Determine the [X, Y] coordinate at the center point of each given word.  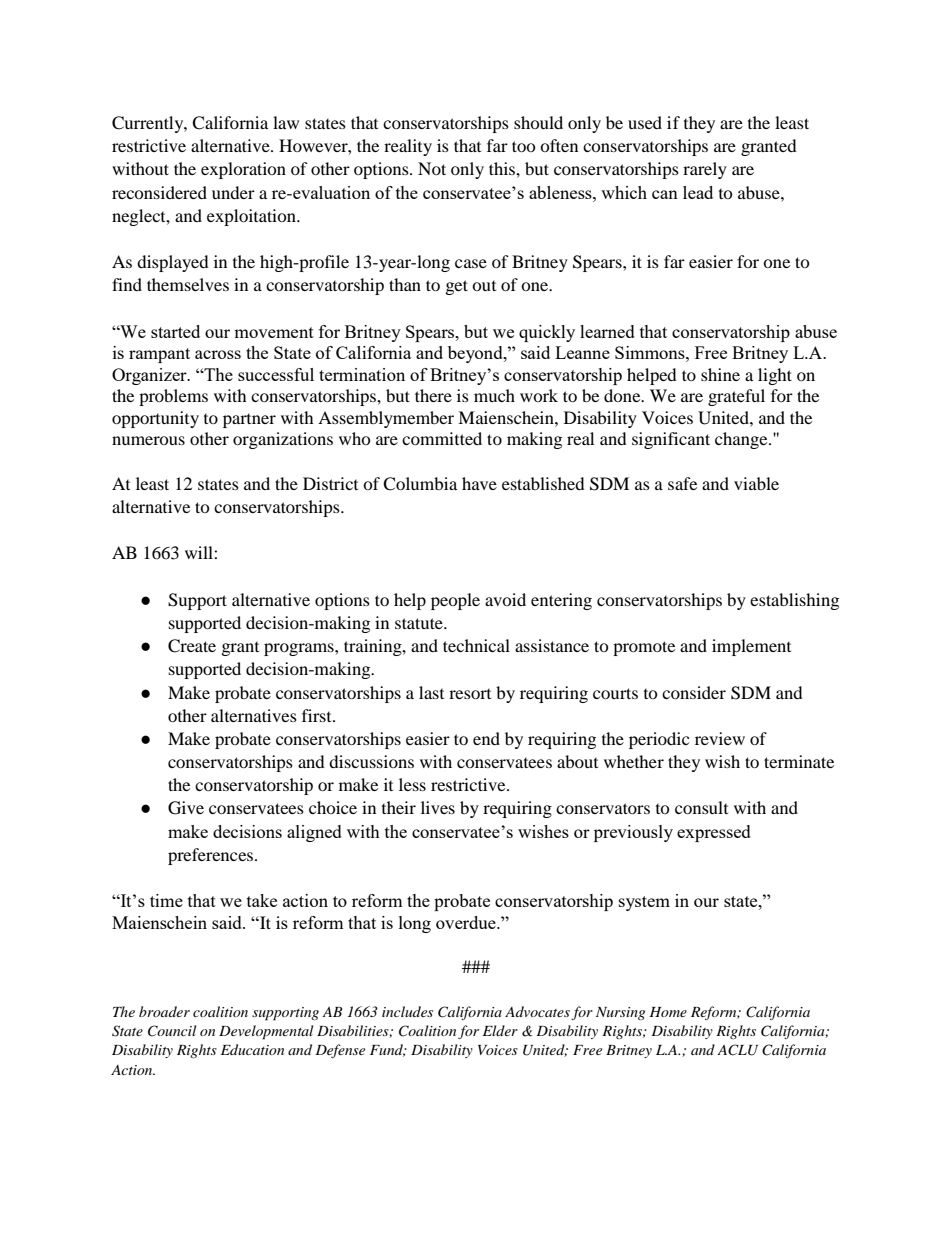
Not [432, 168]
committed [442, 438]
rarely [705, 170]
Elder [500, 1030]
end [486, 738]
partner [249, 421]
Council [172, 1031]
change [742, 440]
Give [186, 808]
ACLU [737, 1050]
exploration [243, 170]
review [720, 738]
